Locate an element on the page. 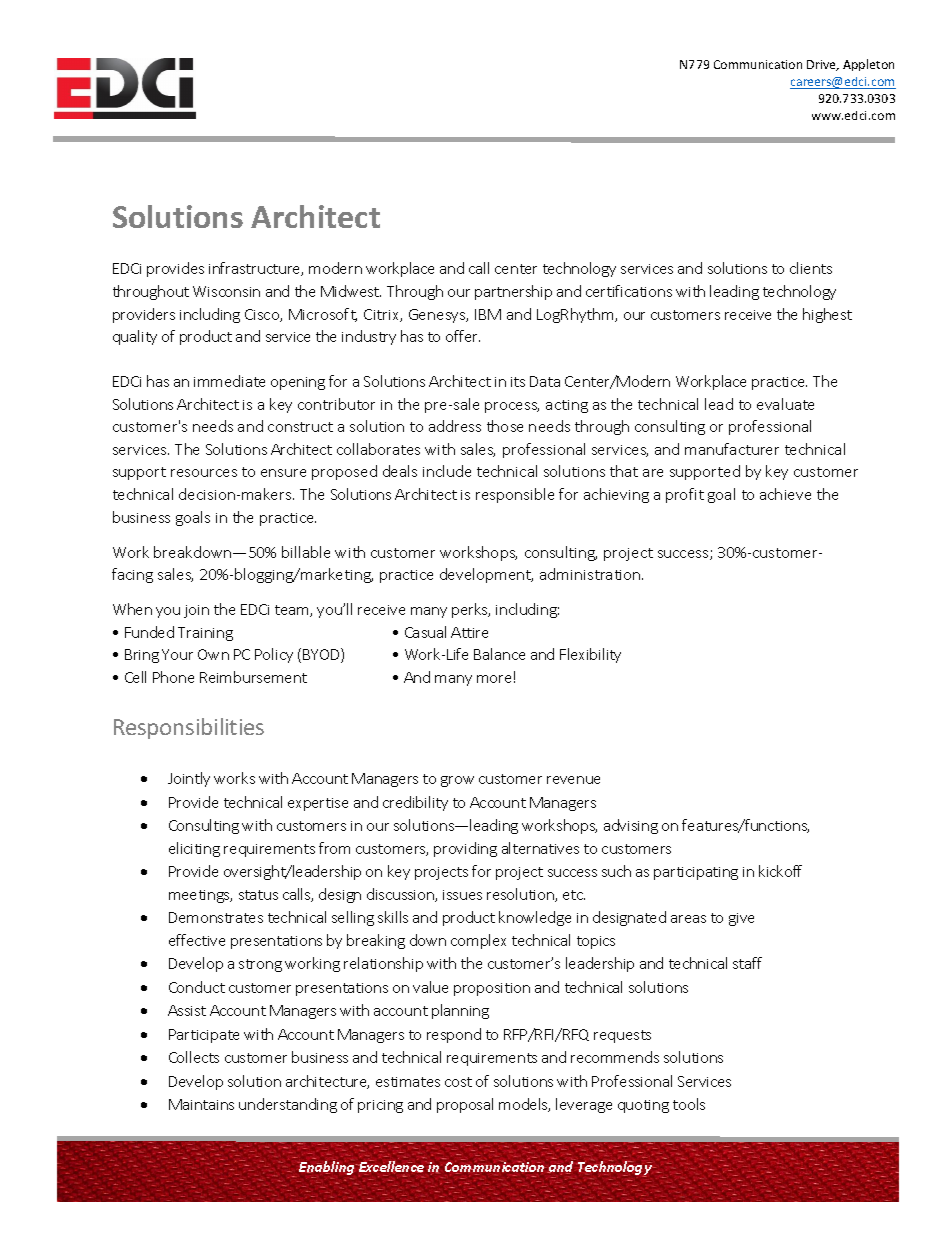  Maintains is located at coordinates (201, 1104).
